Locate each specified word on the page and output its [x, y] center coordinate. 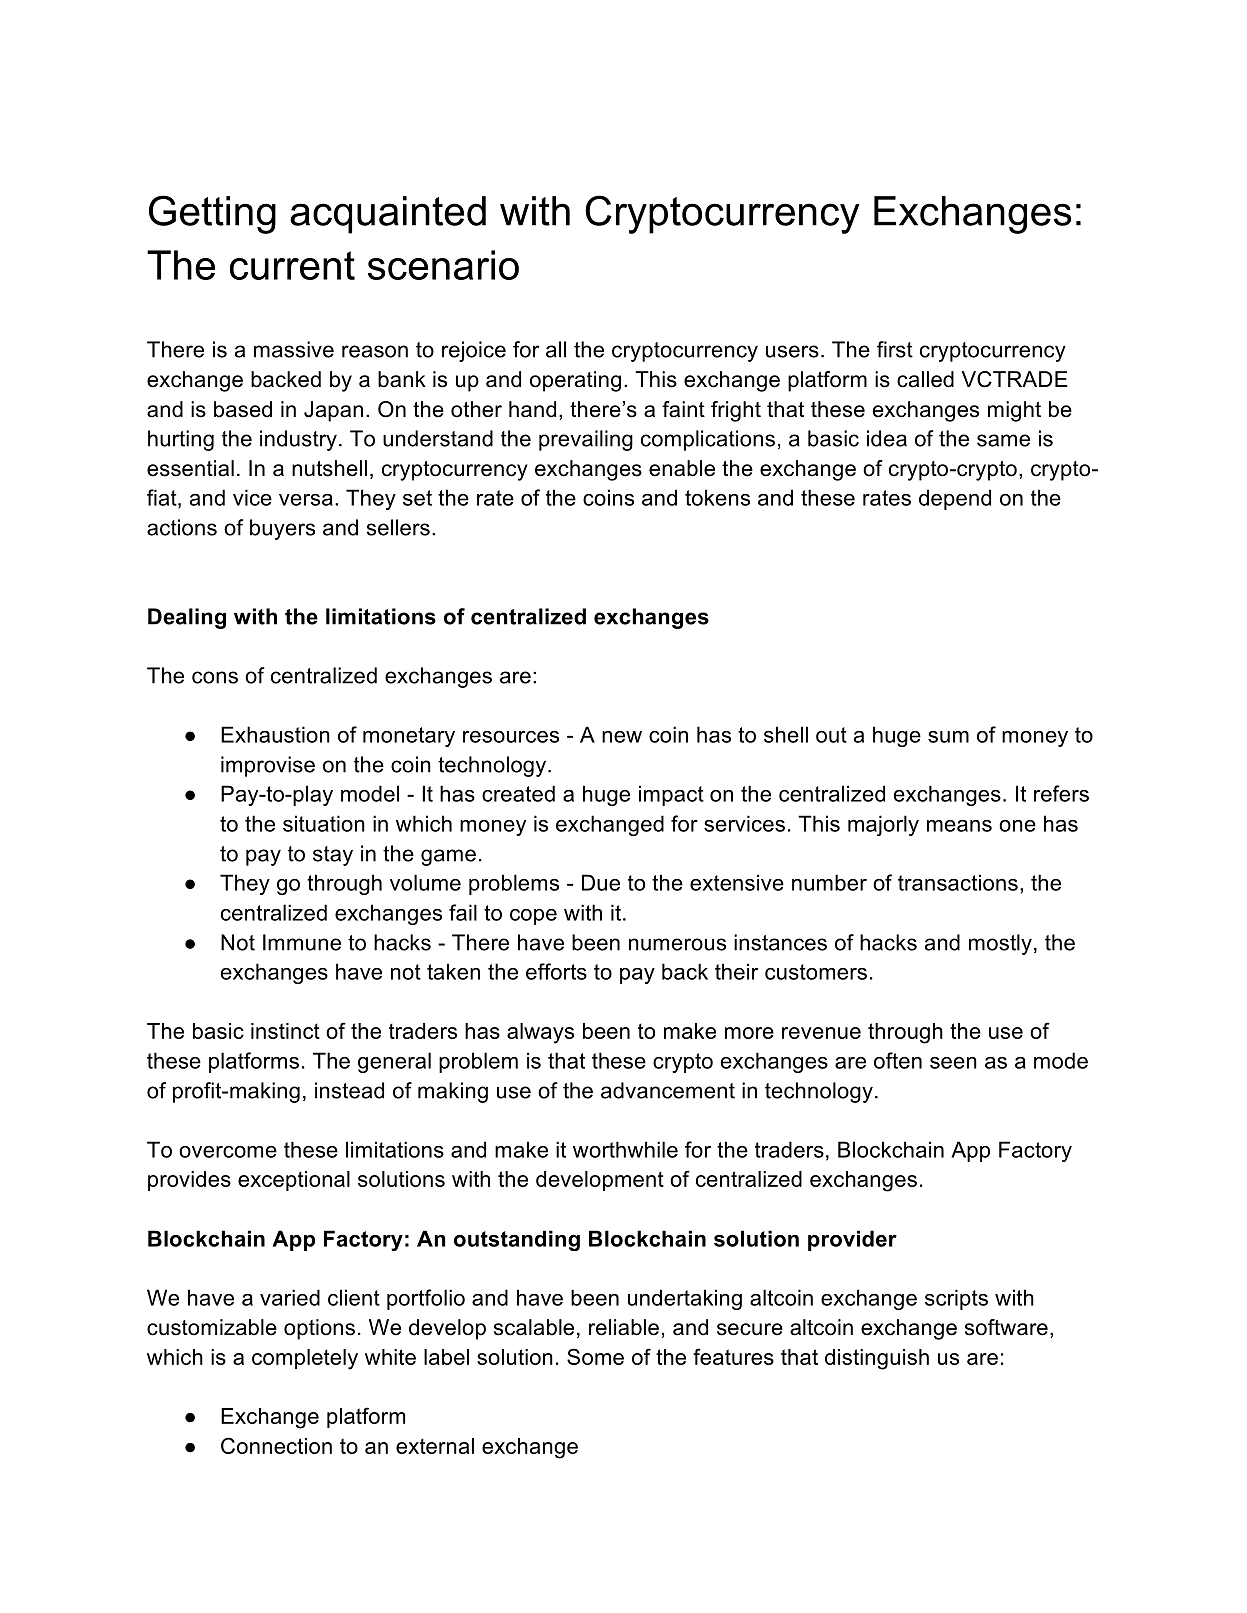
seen [953, 1063]
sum [948, 737]
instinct [285, 1031]
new [622, 737]
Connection [276, 1445]
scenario [443, 265]
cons [215, 677]
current [292, 265]
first [895, 349]
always [540, 1033]
